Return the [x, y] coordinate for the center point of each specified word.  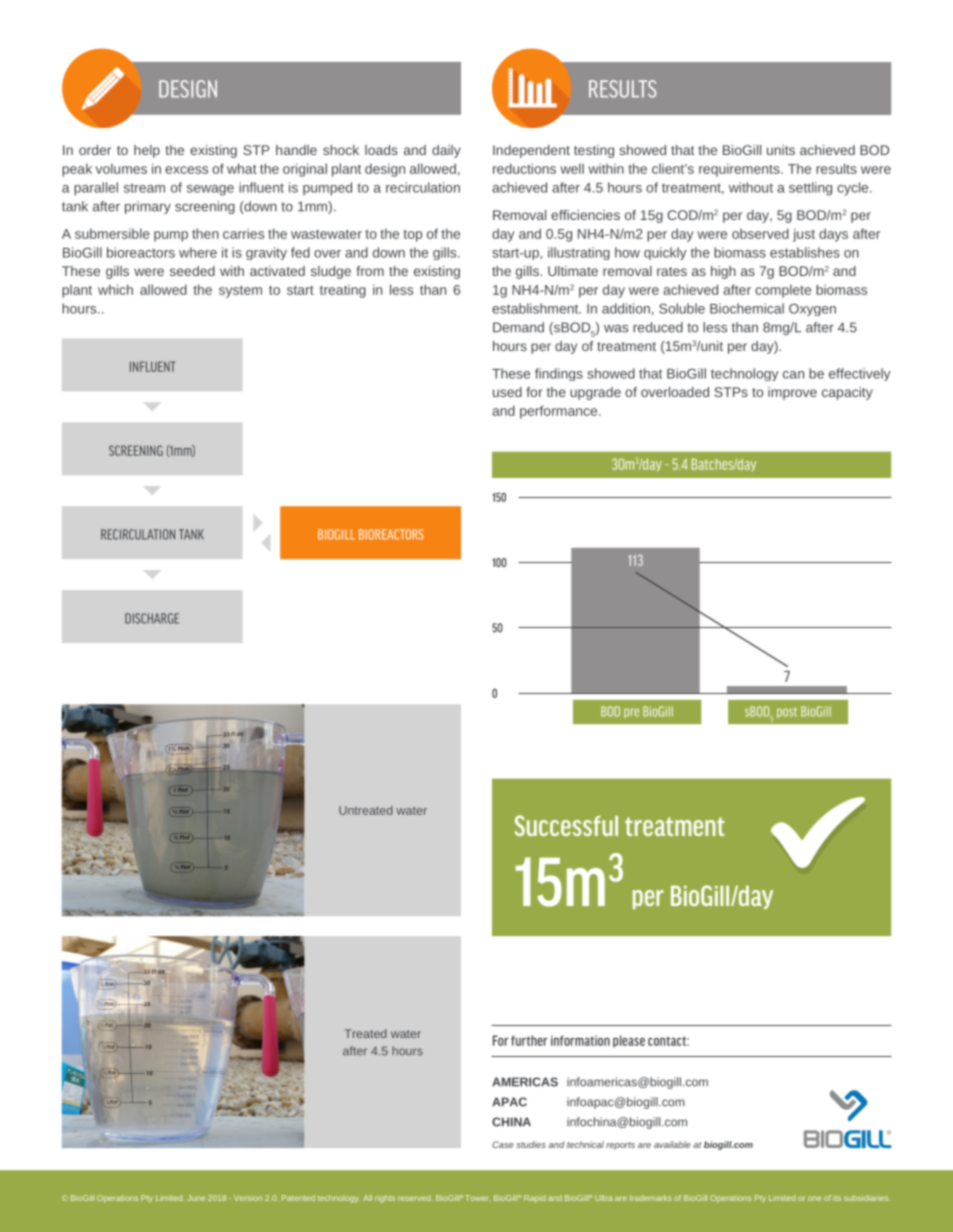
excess [186, 170]
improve [792, 393]
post [787, 712]
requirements [740, 170]
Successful [566, 825]
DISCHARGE [152, 618]
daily [446, 151]
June [196, 1198]
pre [631, 713]
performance [560, 412]
